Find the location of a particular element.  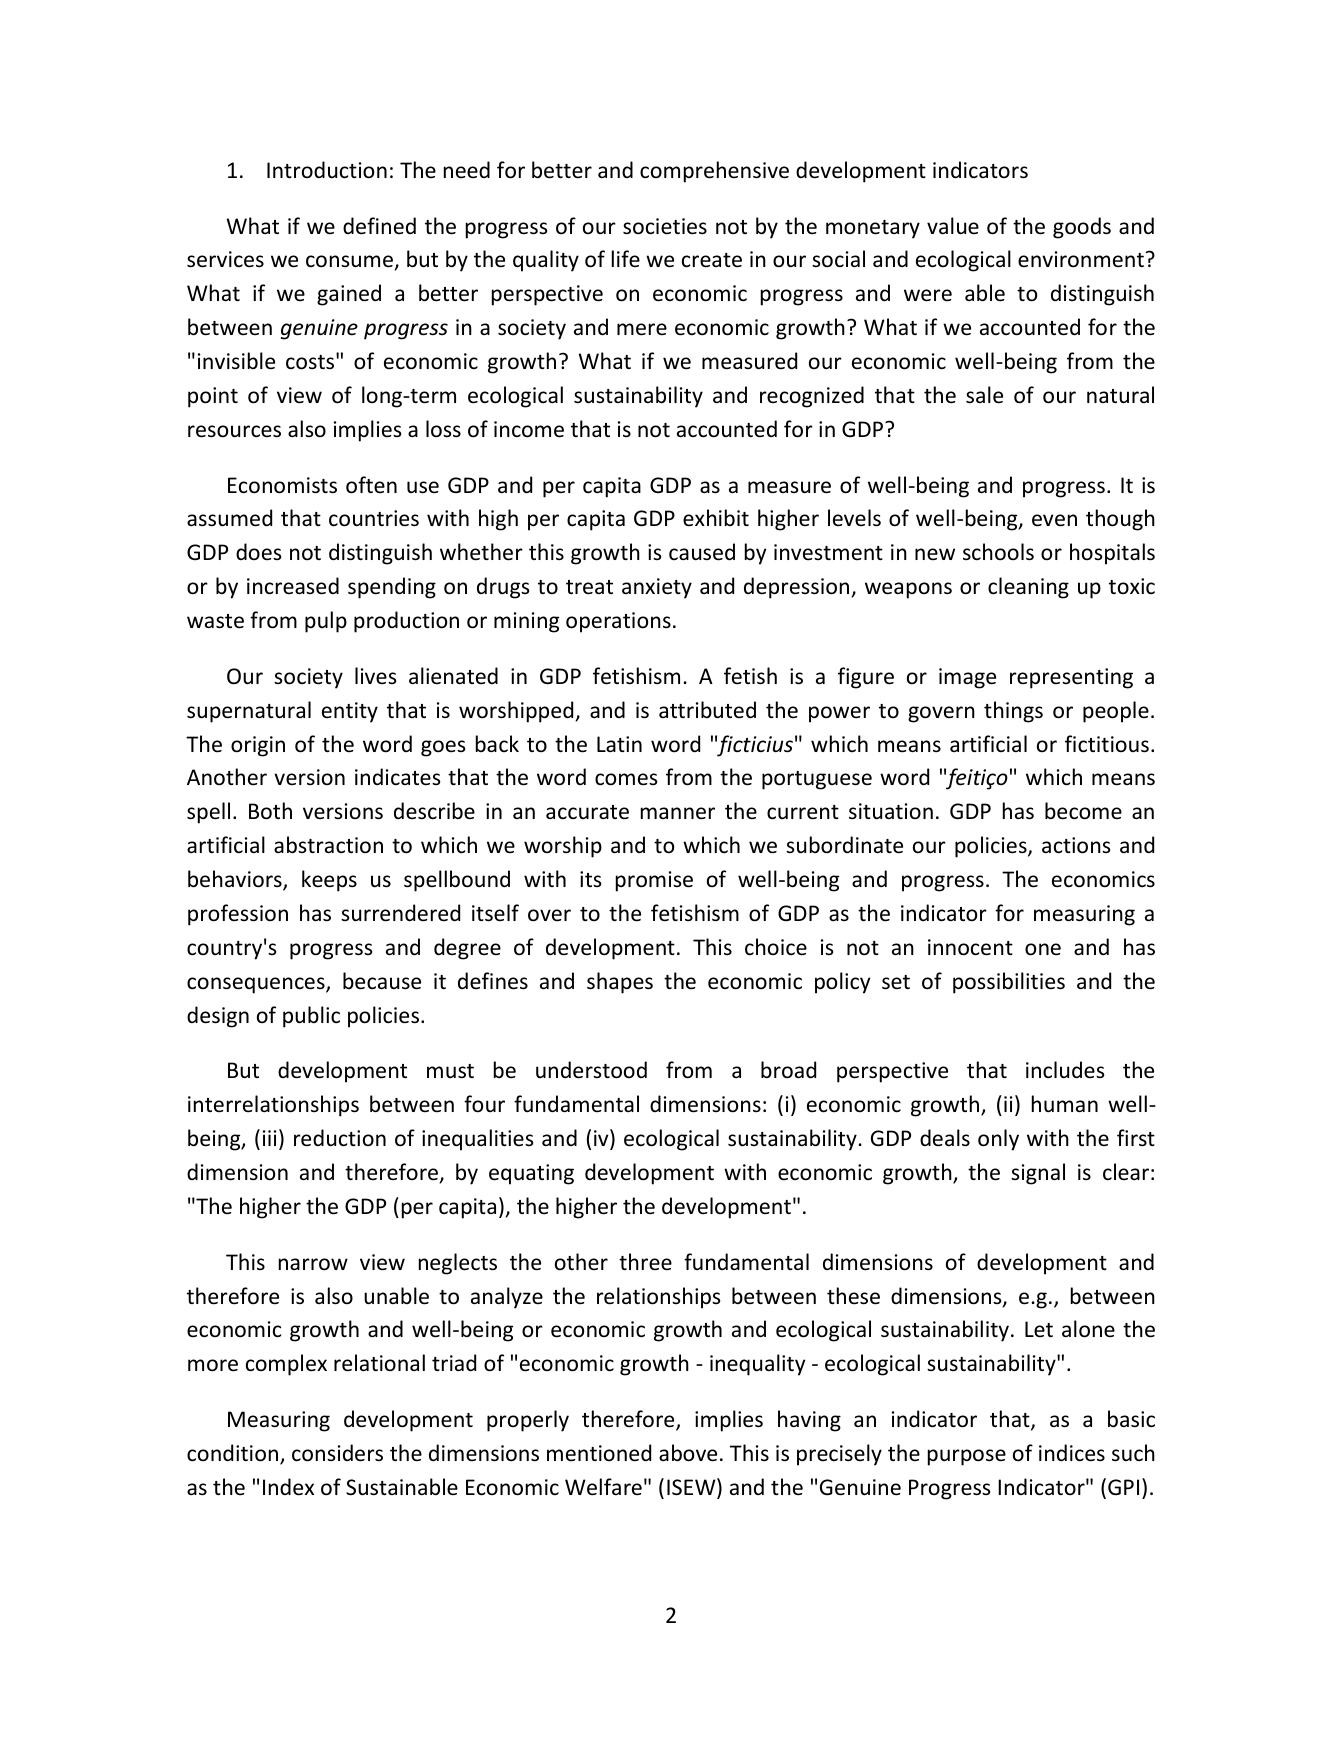

shapes is located at coordinates (620, 983).
